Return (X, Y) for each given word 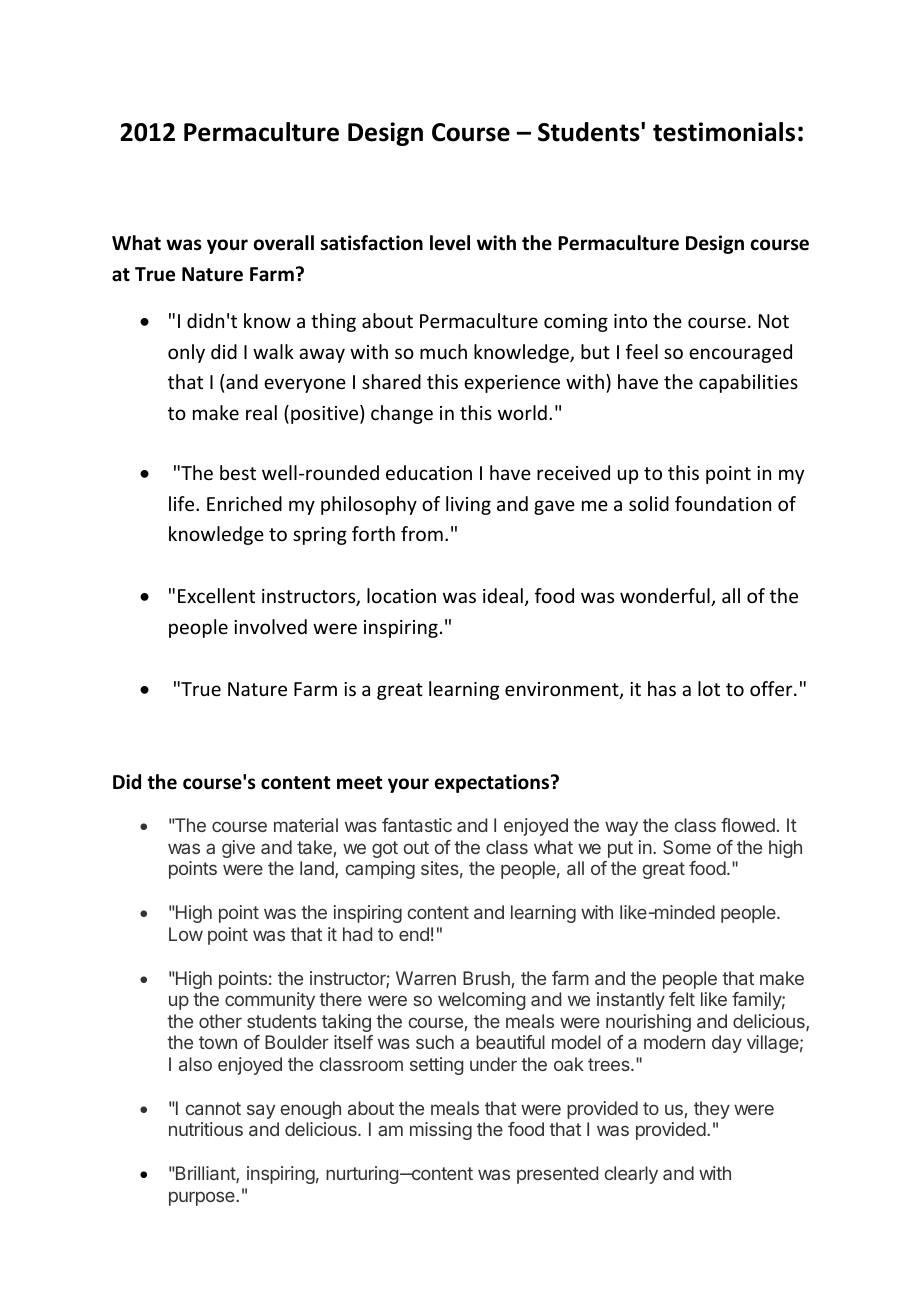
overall (284, 243)
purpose (203, 1198)
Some (687, 847)
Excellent (216, 595)
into (630, 321)
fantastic (417, 825)
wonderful (666, 597)
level (450, 243)
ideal (503, 595)
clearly (631, 1175)
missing (441, 1131)
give (238, 849)
